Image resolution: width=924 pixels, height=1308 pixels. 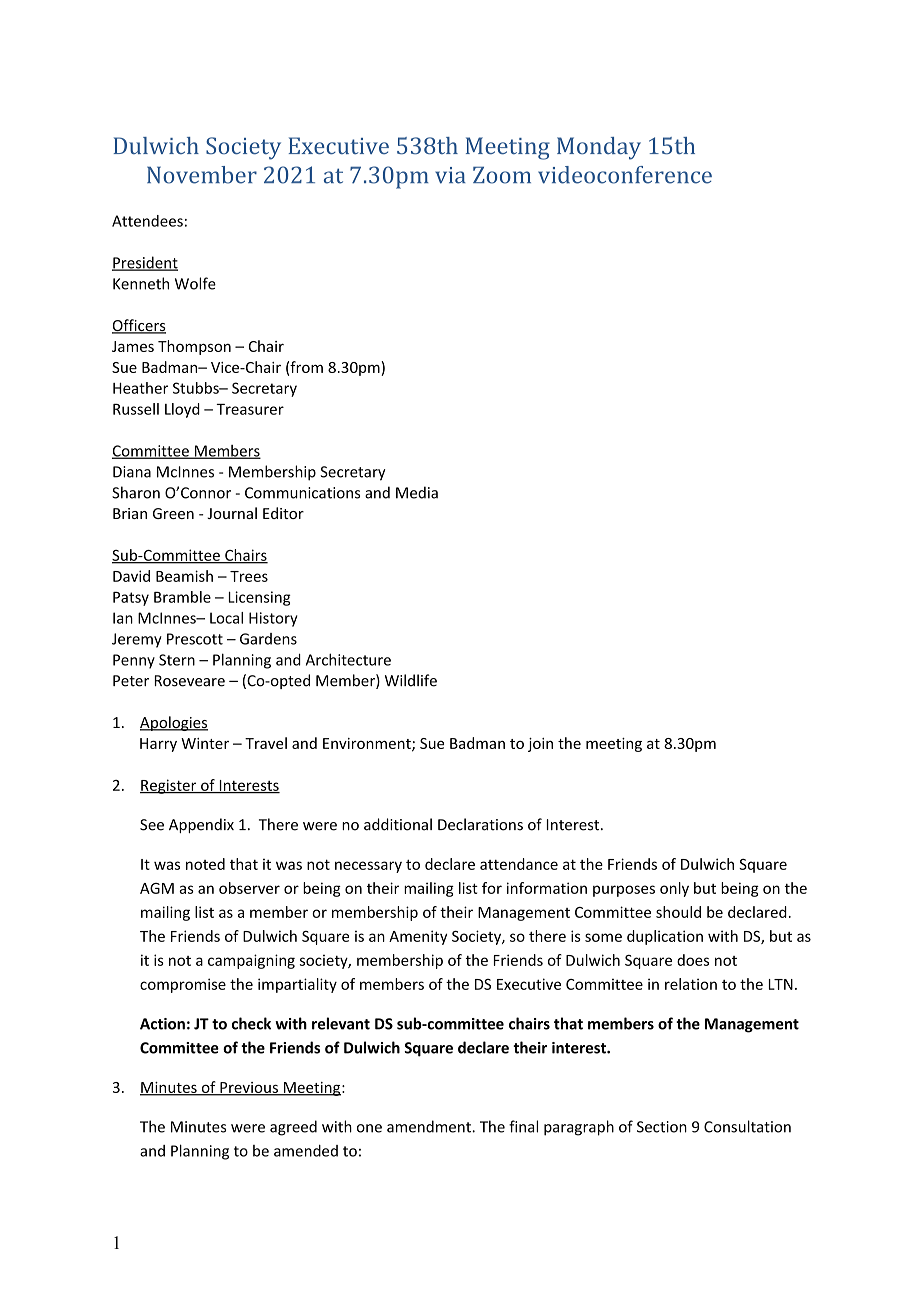 I want to click on Lloyd, so click(x=182, y=410).
